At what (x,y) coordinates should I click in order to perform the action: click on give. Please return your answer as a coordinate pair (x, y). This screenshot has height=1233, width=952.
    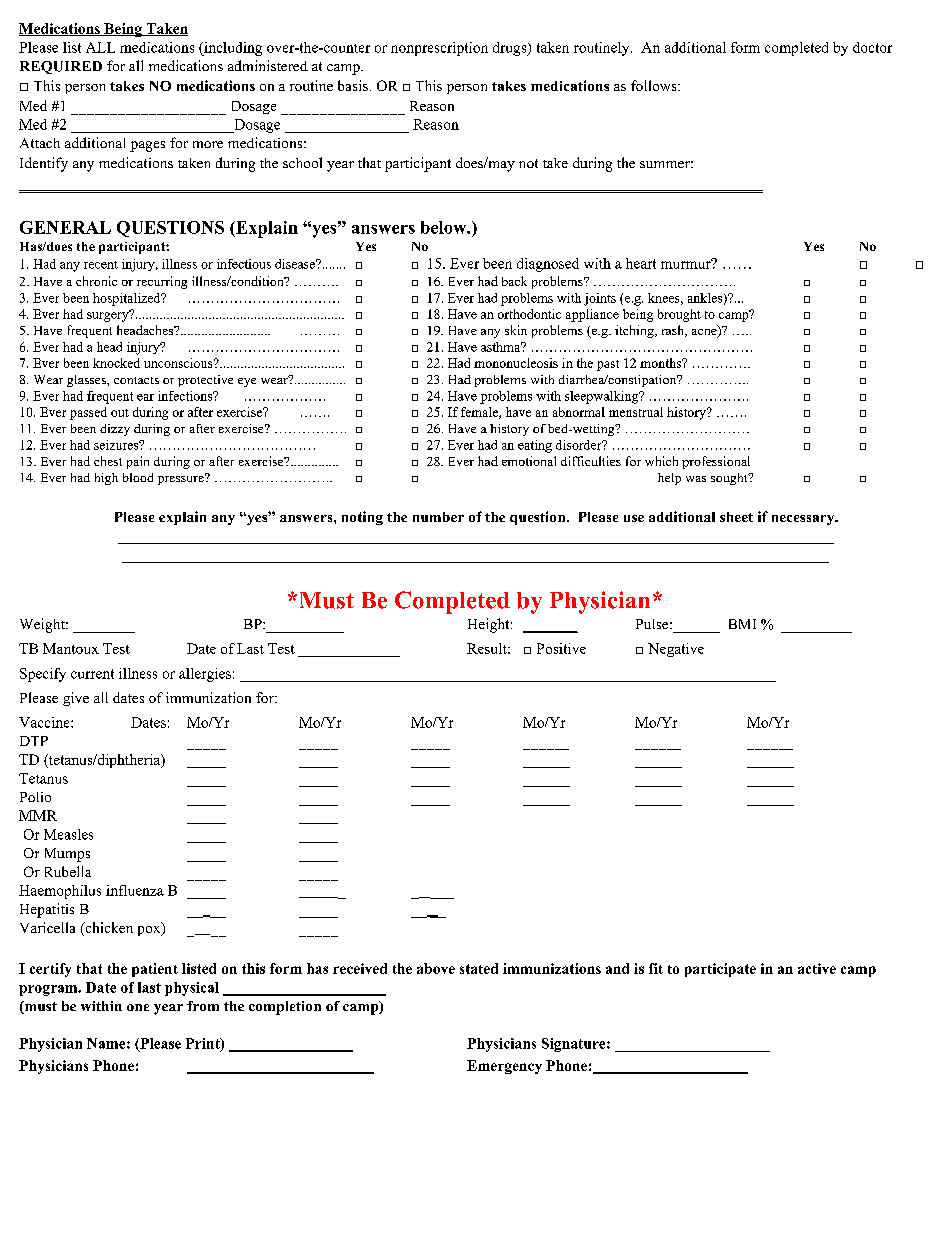
    Looking at the image, I should click on (76, 699).
